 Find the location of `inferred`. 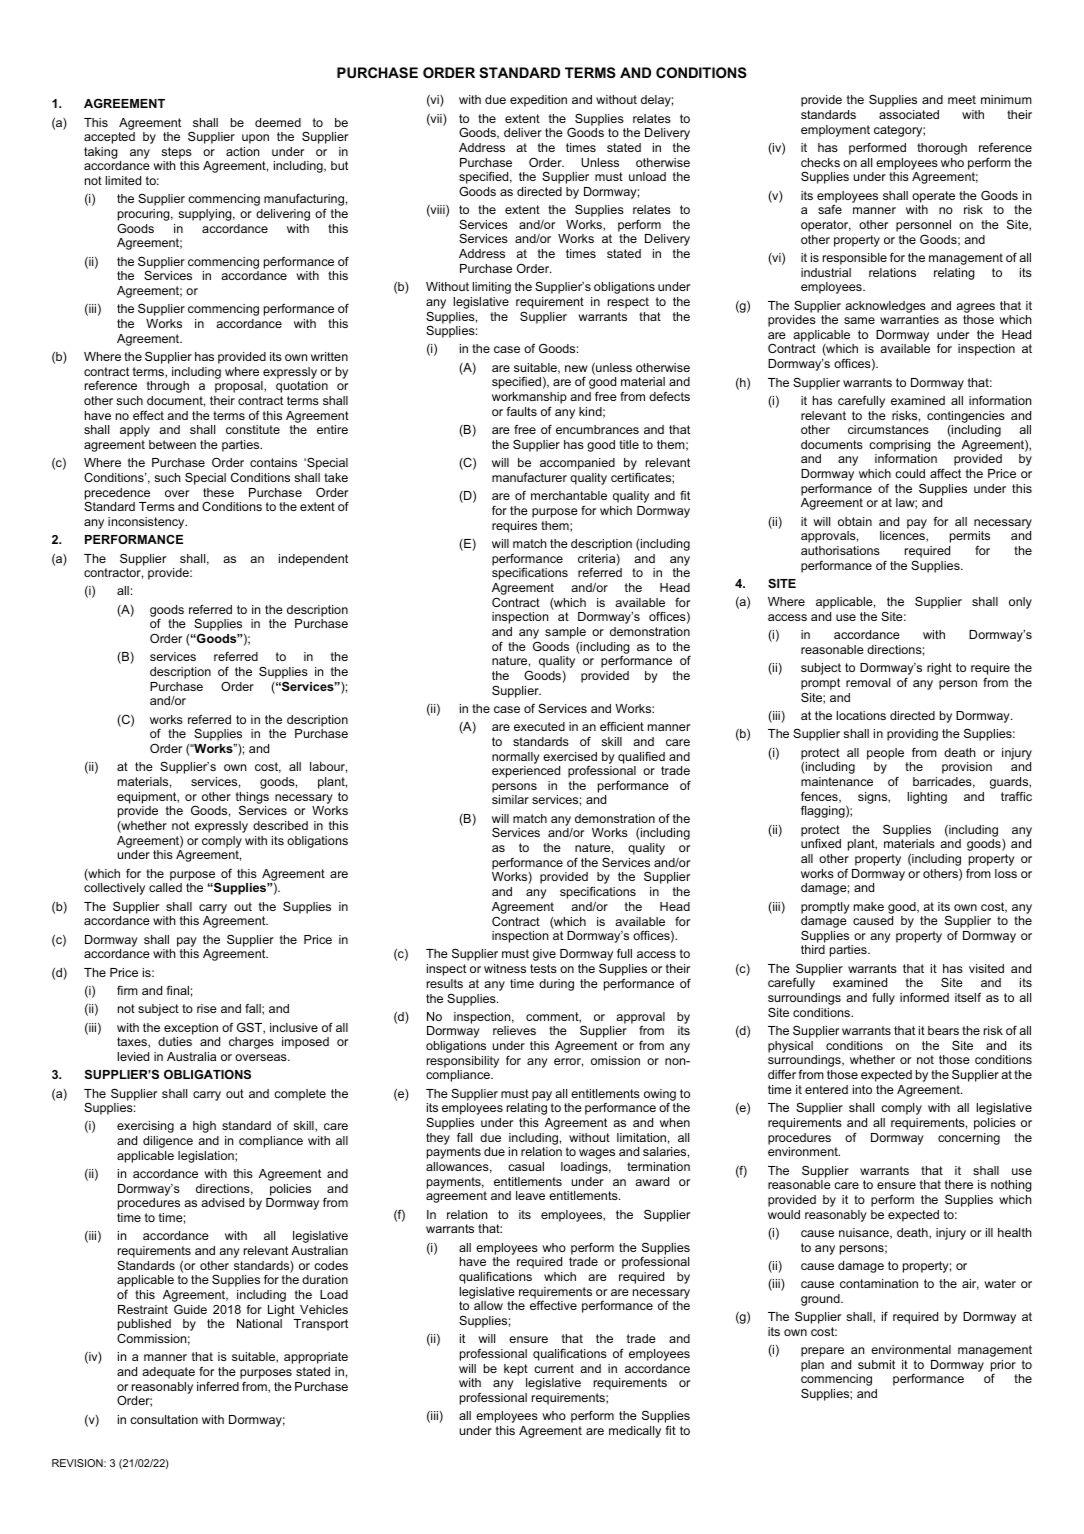

inferred is located at coordinates (218, 1386).
